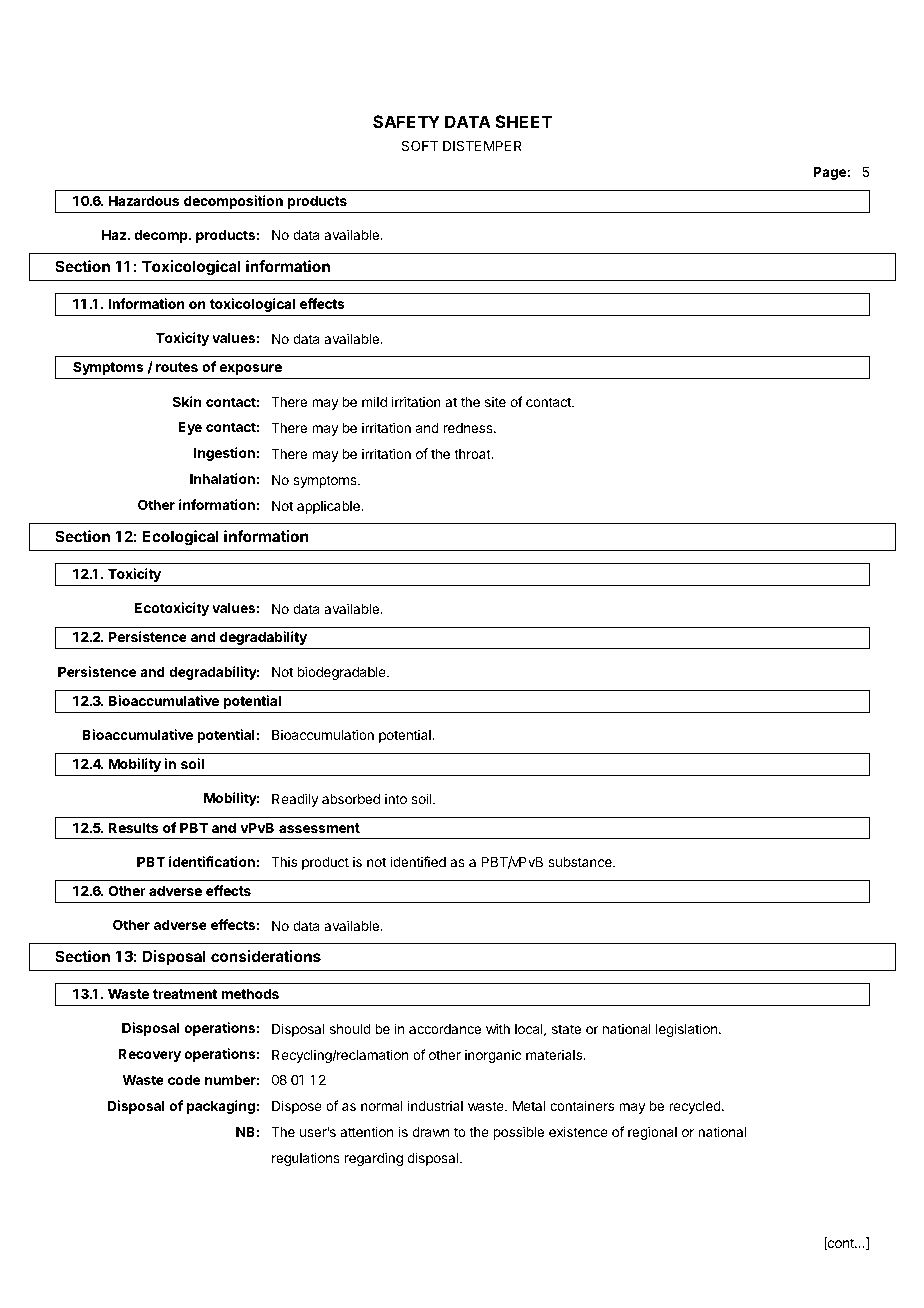 This page has width=924, height=1308. What do you see at coordinates (420, 145) in the page?
I see `SOFT` at bounding box center [420, 145].
